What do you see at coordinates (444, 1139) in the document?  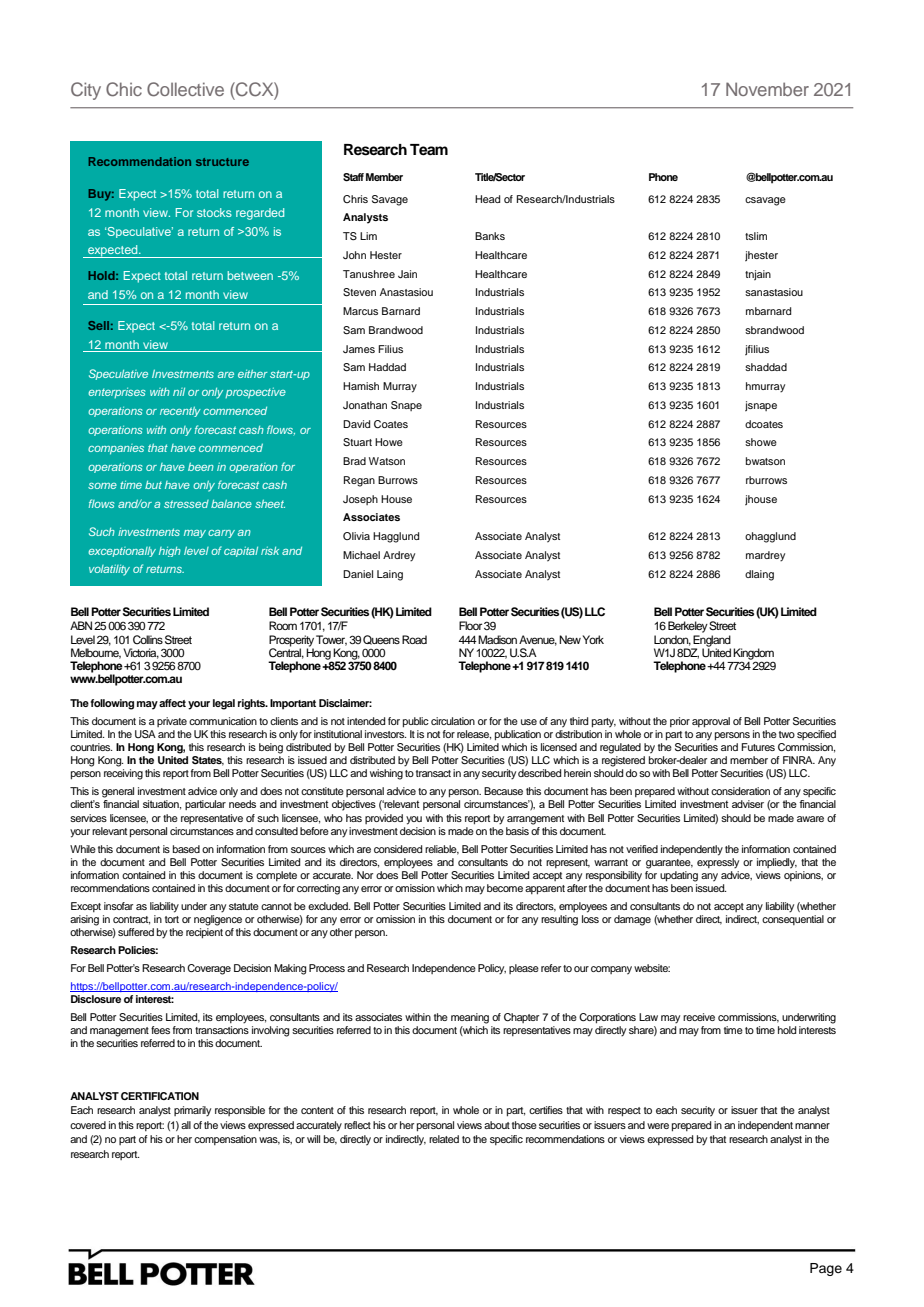 I see `related` at bounding box center [444, 1139].
